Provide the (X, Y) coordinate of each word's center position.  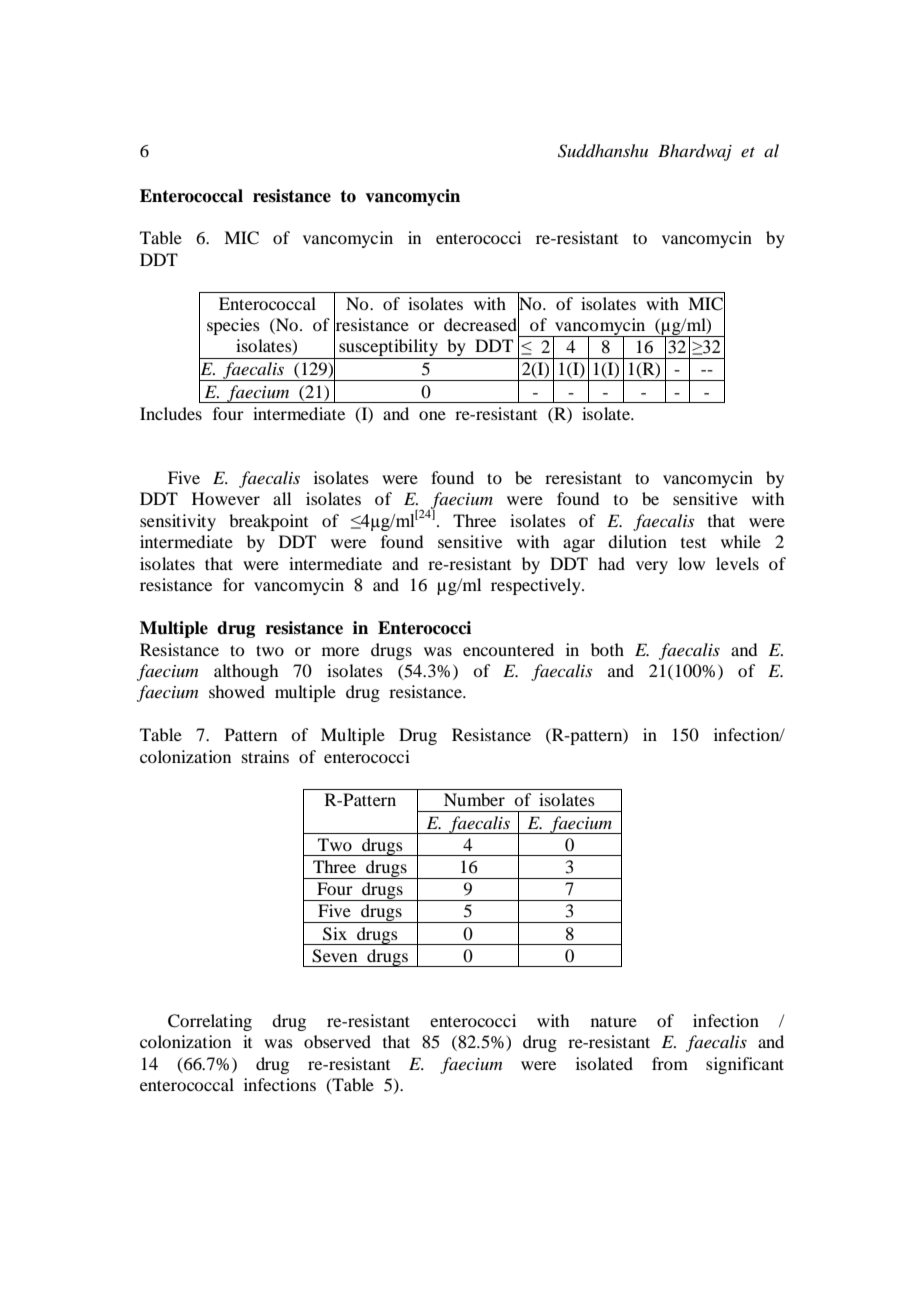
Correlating (210, 1022)
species (233, 326)
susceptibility (388, 349)
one (432, 415)
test (693, 543)
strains (265, 756)
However (226, 498)
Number (474, 799)
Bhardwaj (695, 152)
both (607, 649)
